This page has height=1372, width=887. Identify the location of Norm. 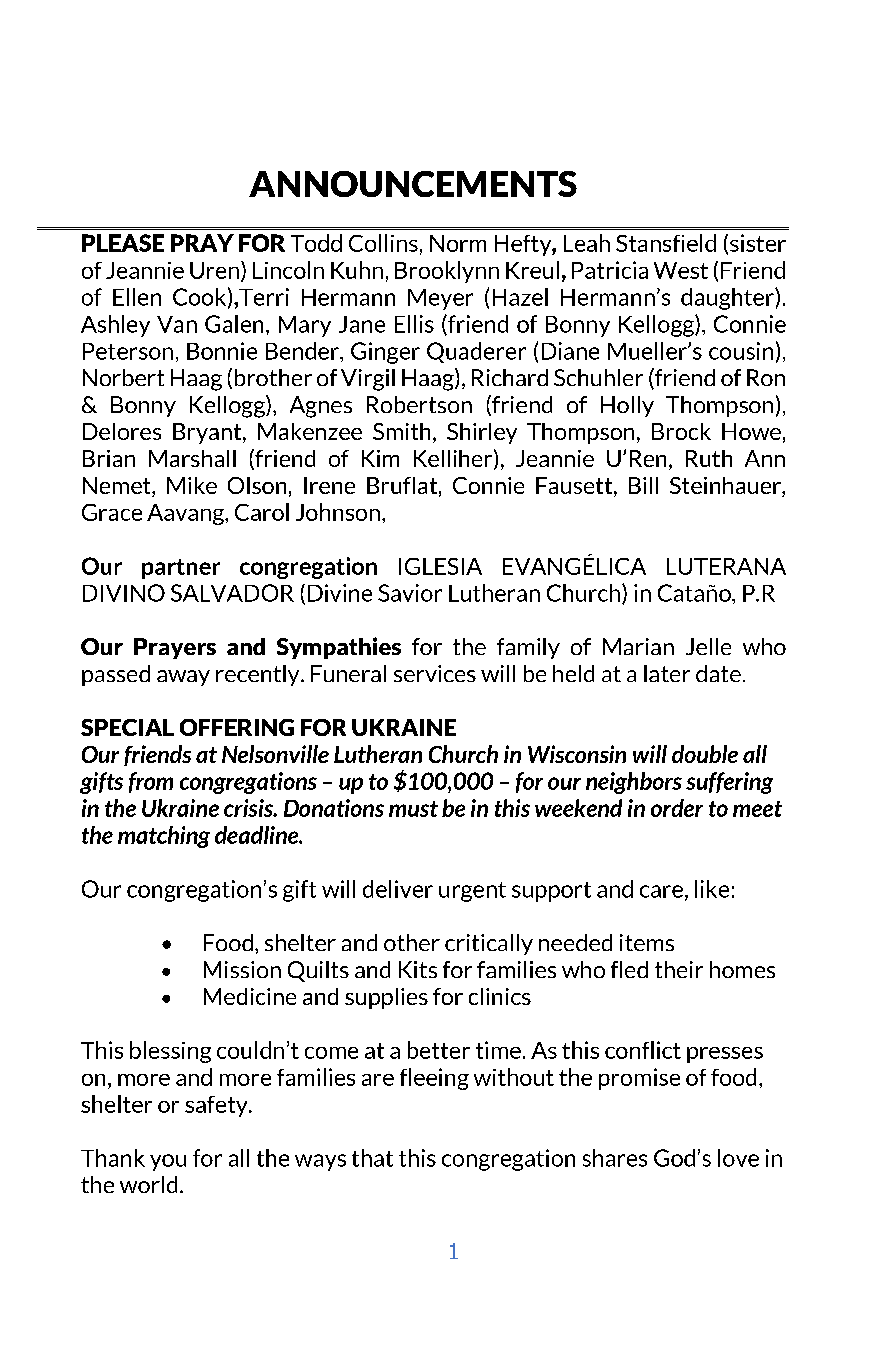
(458, 243).
